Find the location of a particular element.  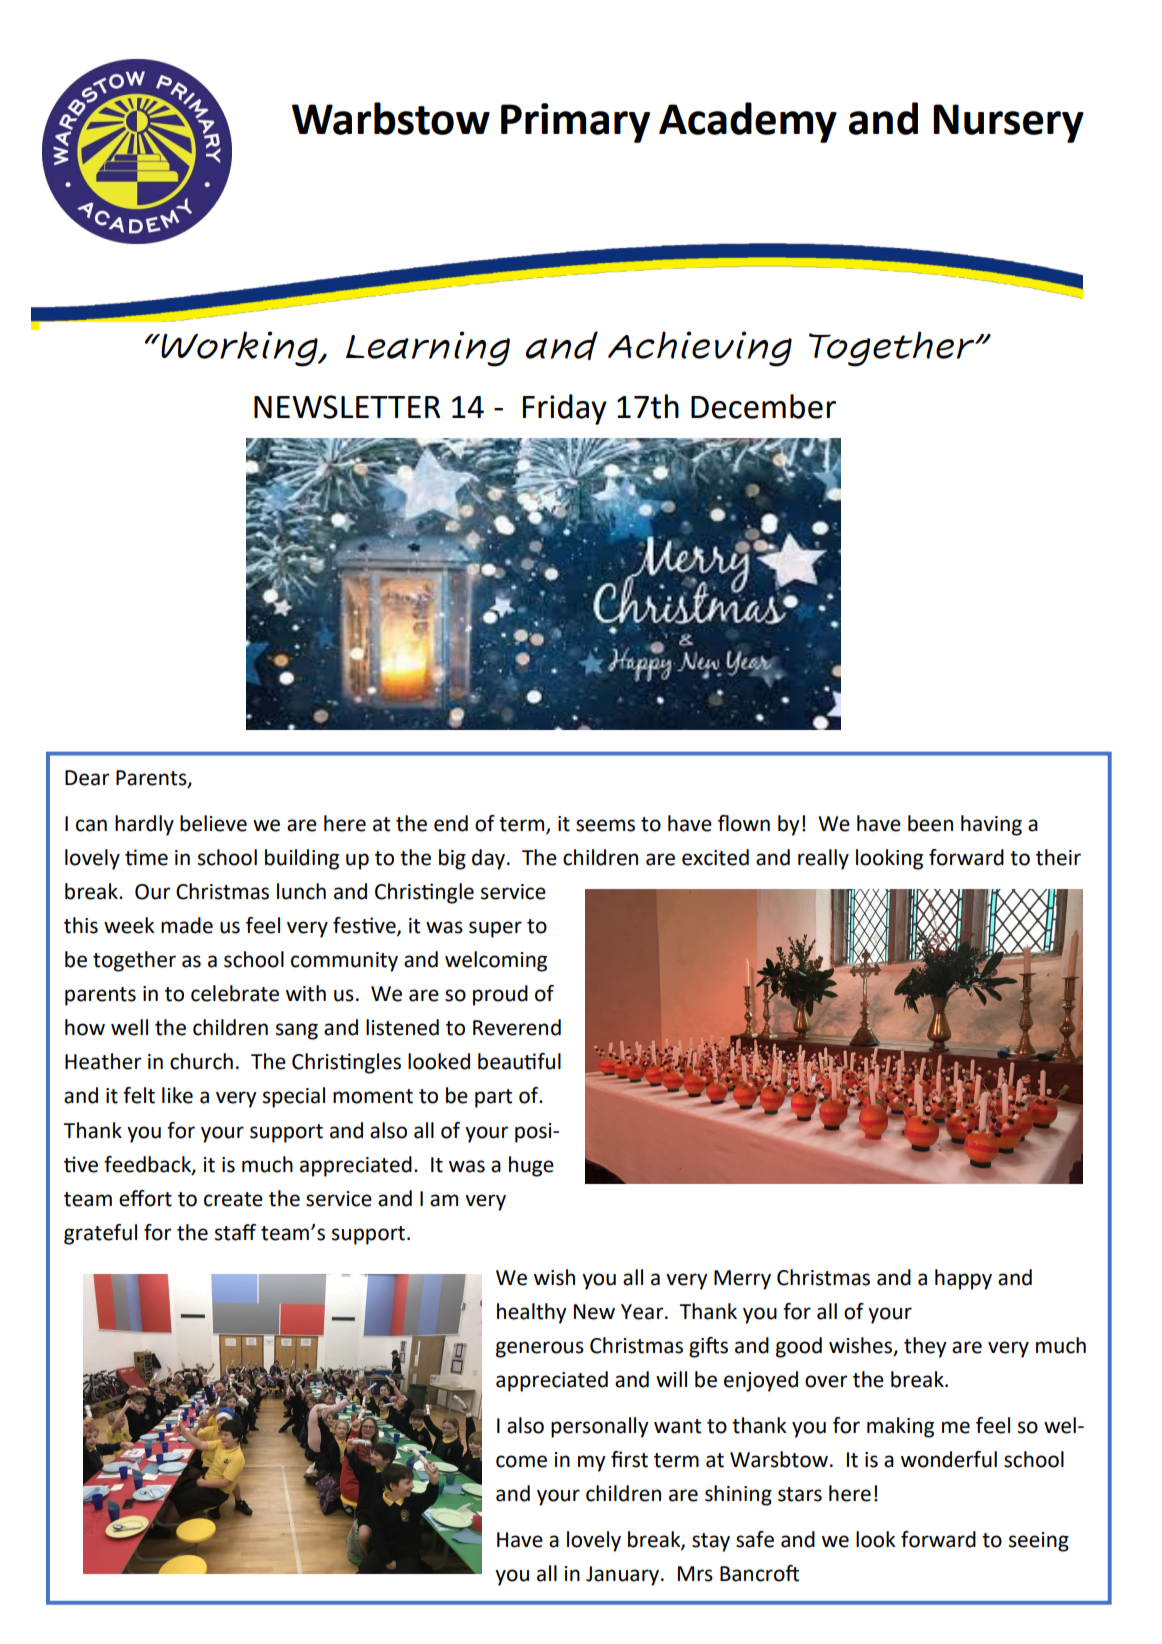

Friday is located at coordinates (565, 409).
